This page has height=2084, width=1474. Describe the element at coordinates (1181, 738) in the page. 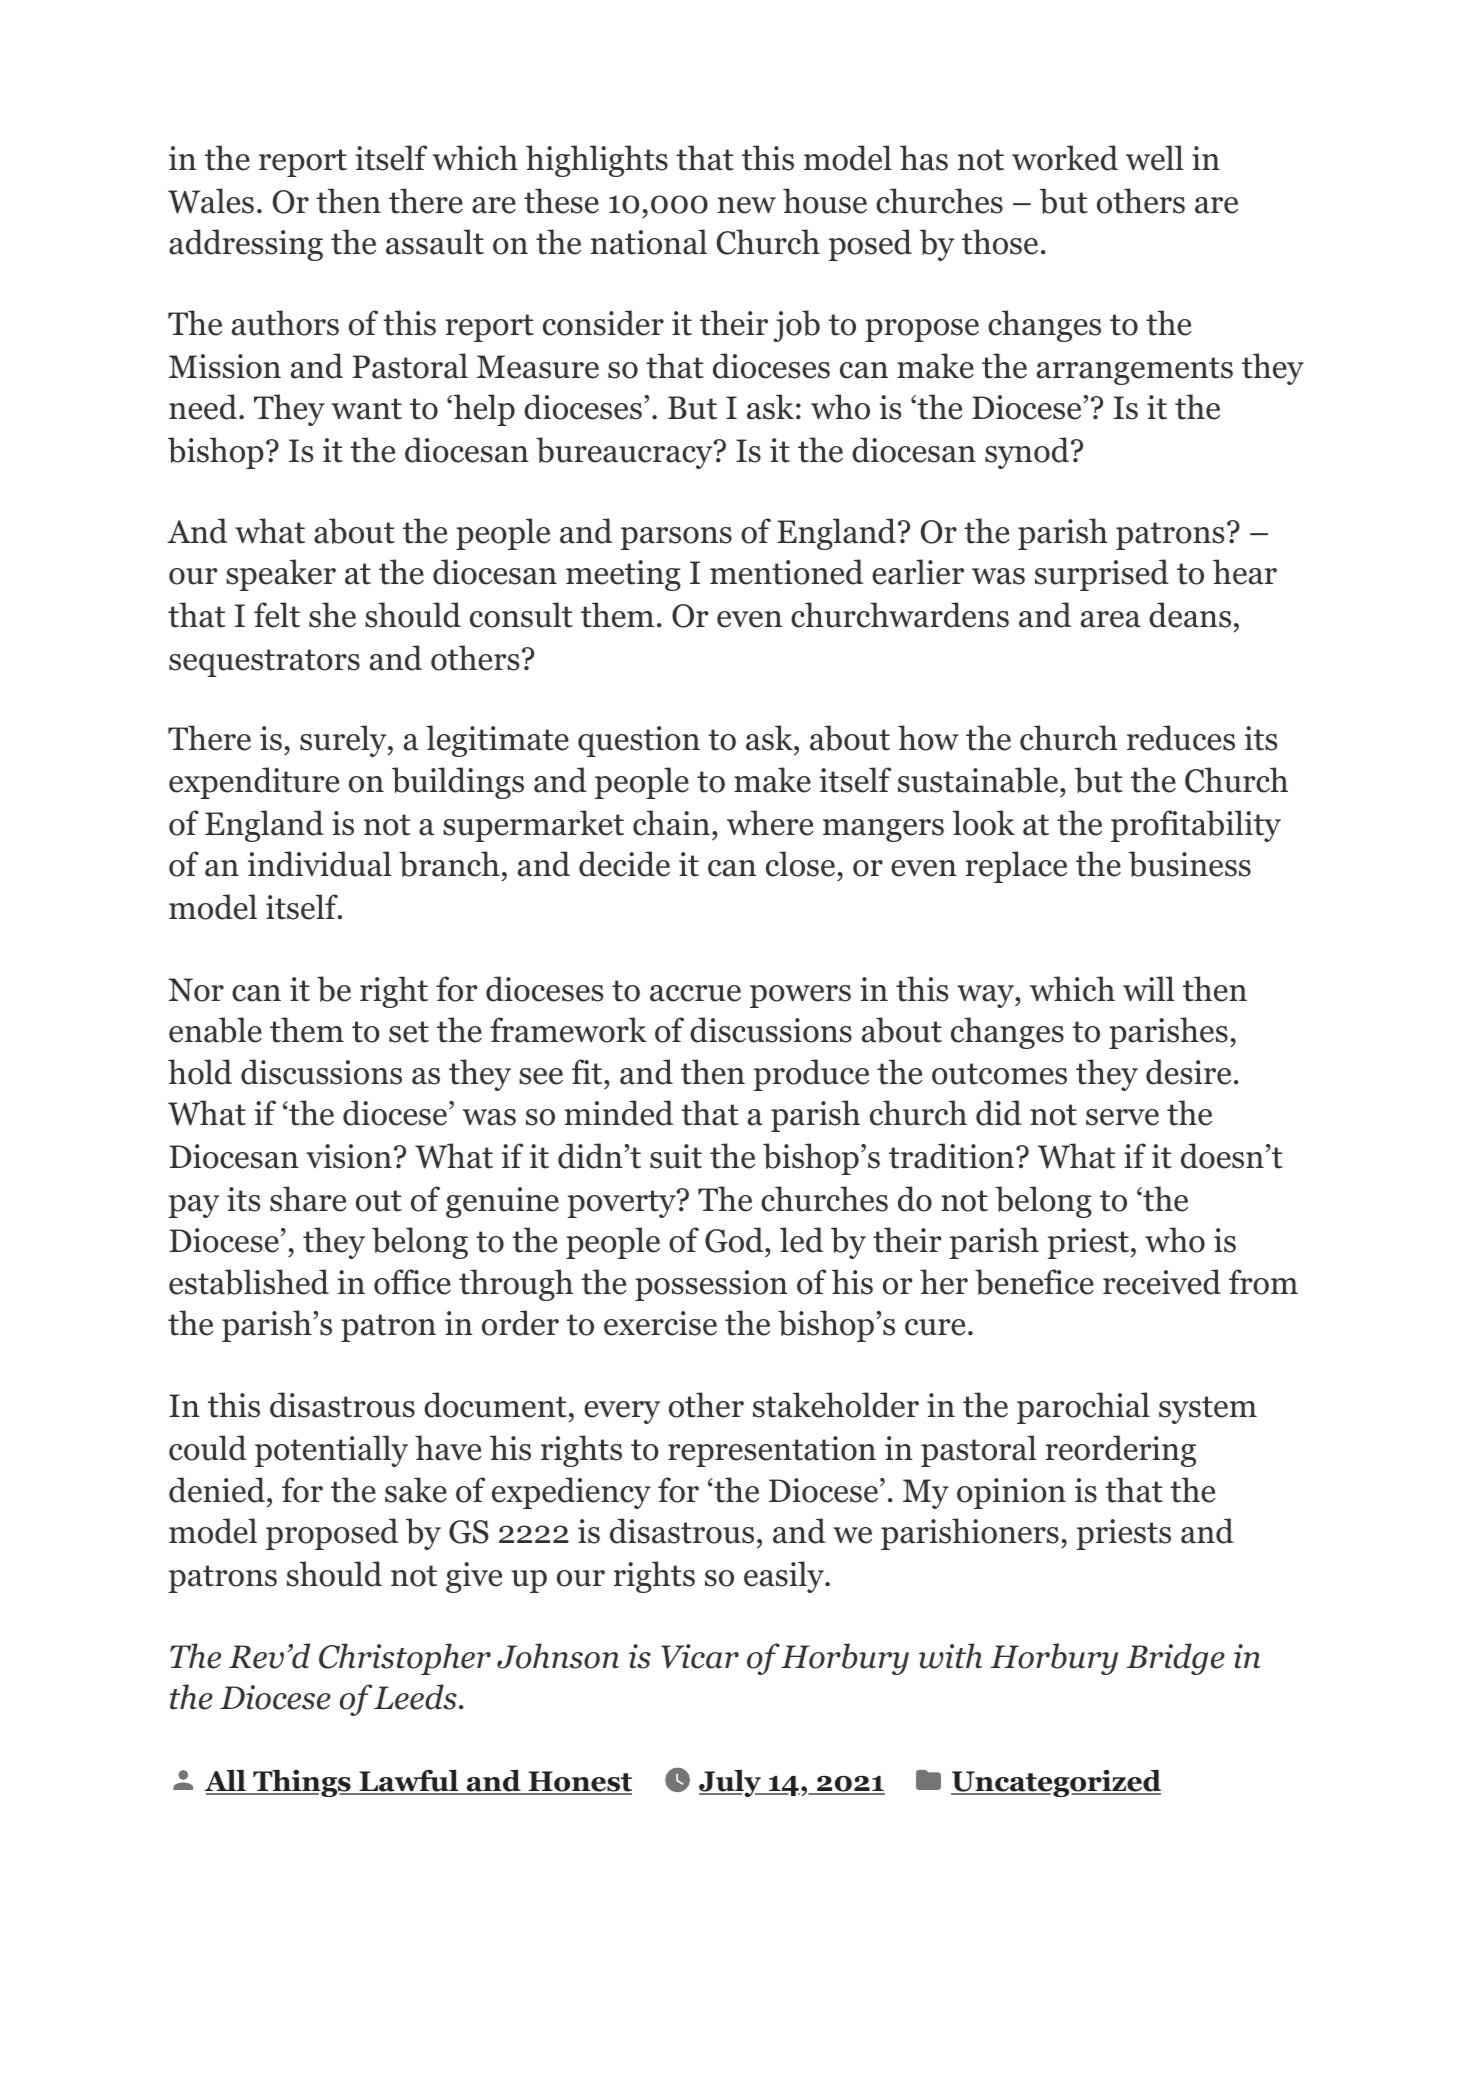

I see `reduces` at that location.
